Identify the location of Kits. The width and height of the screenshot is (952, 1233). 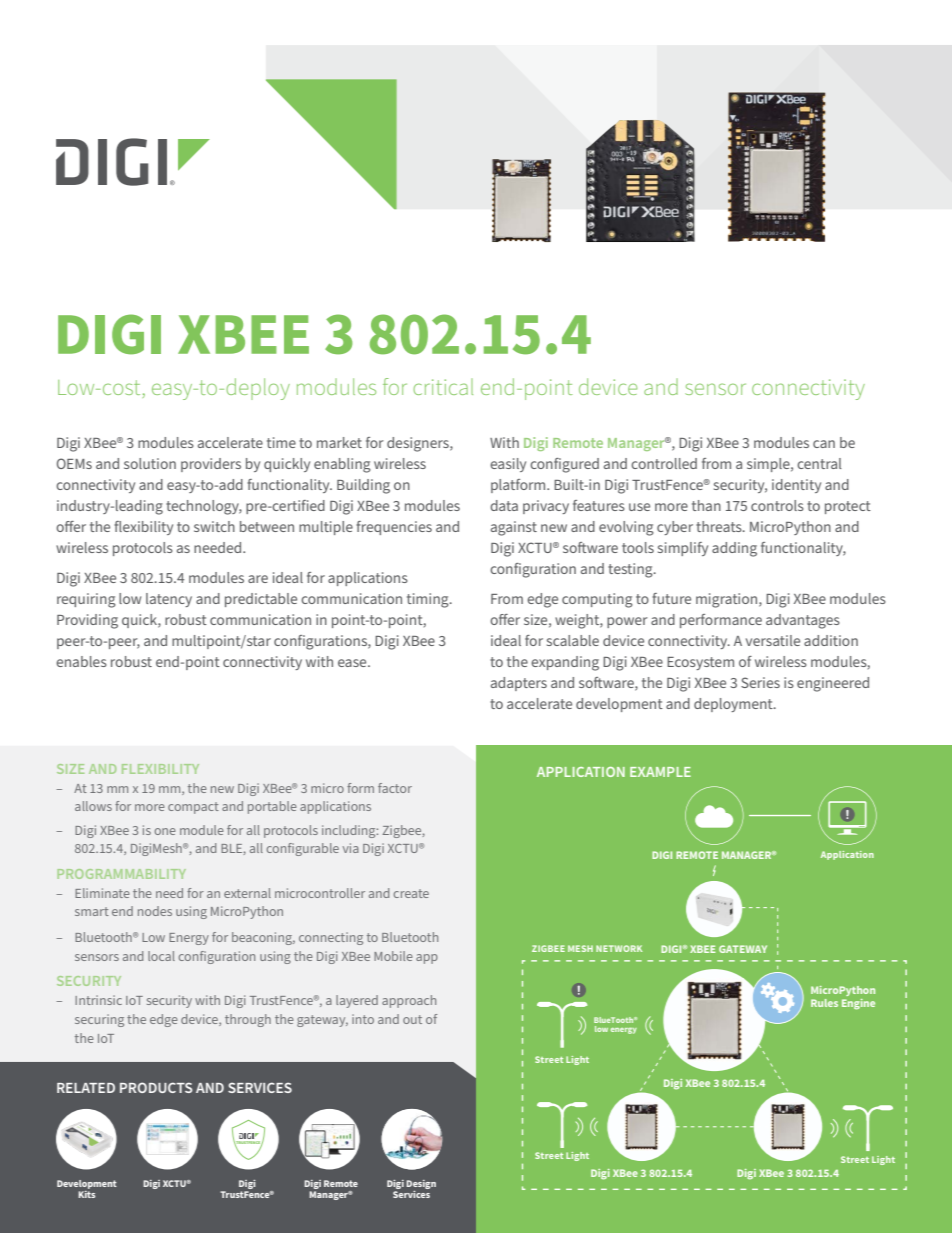
(86, 1193).
